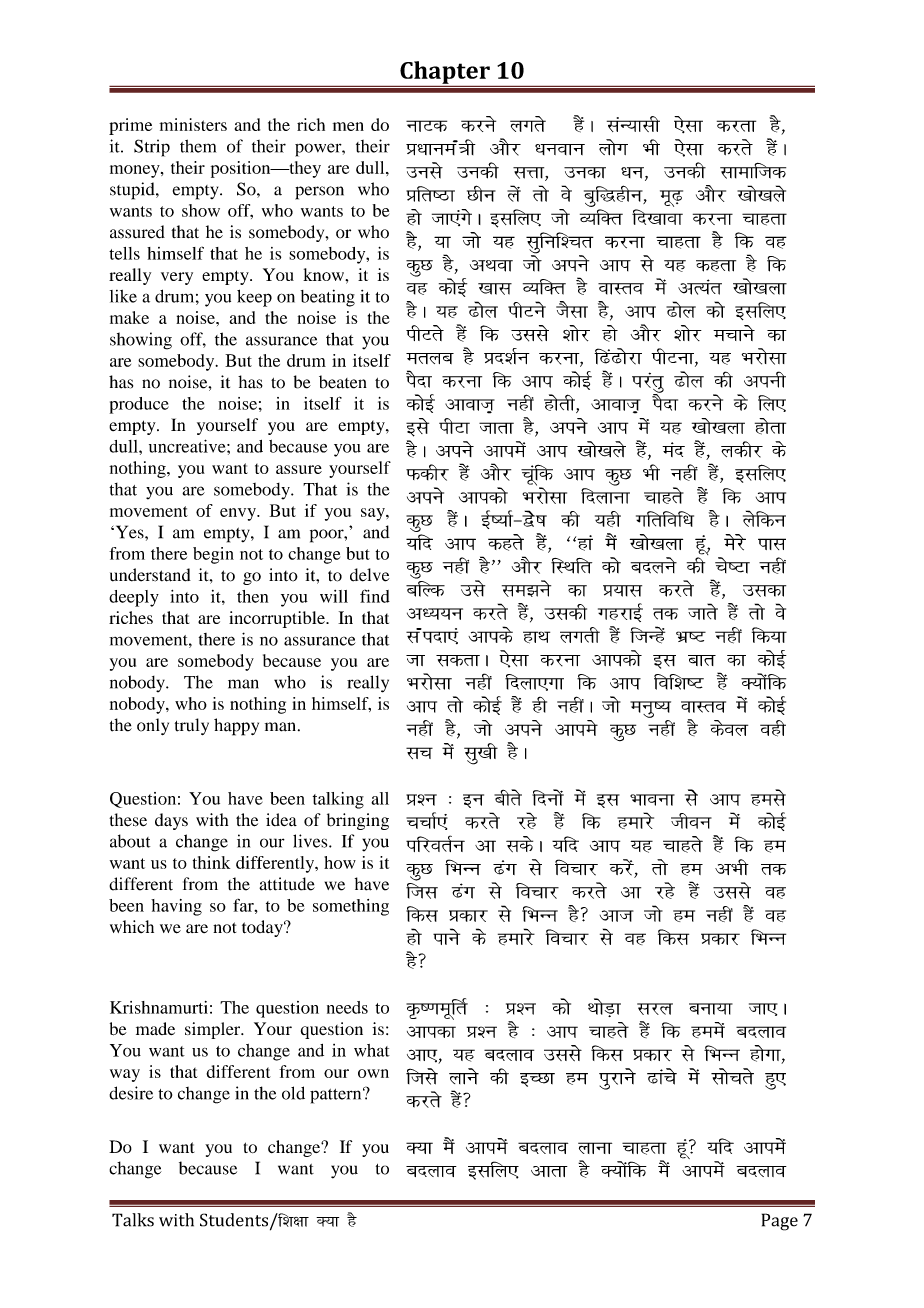  Describe the element at coordinates (417, 427) in the screenshot. I see `bls` at that location.
